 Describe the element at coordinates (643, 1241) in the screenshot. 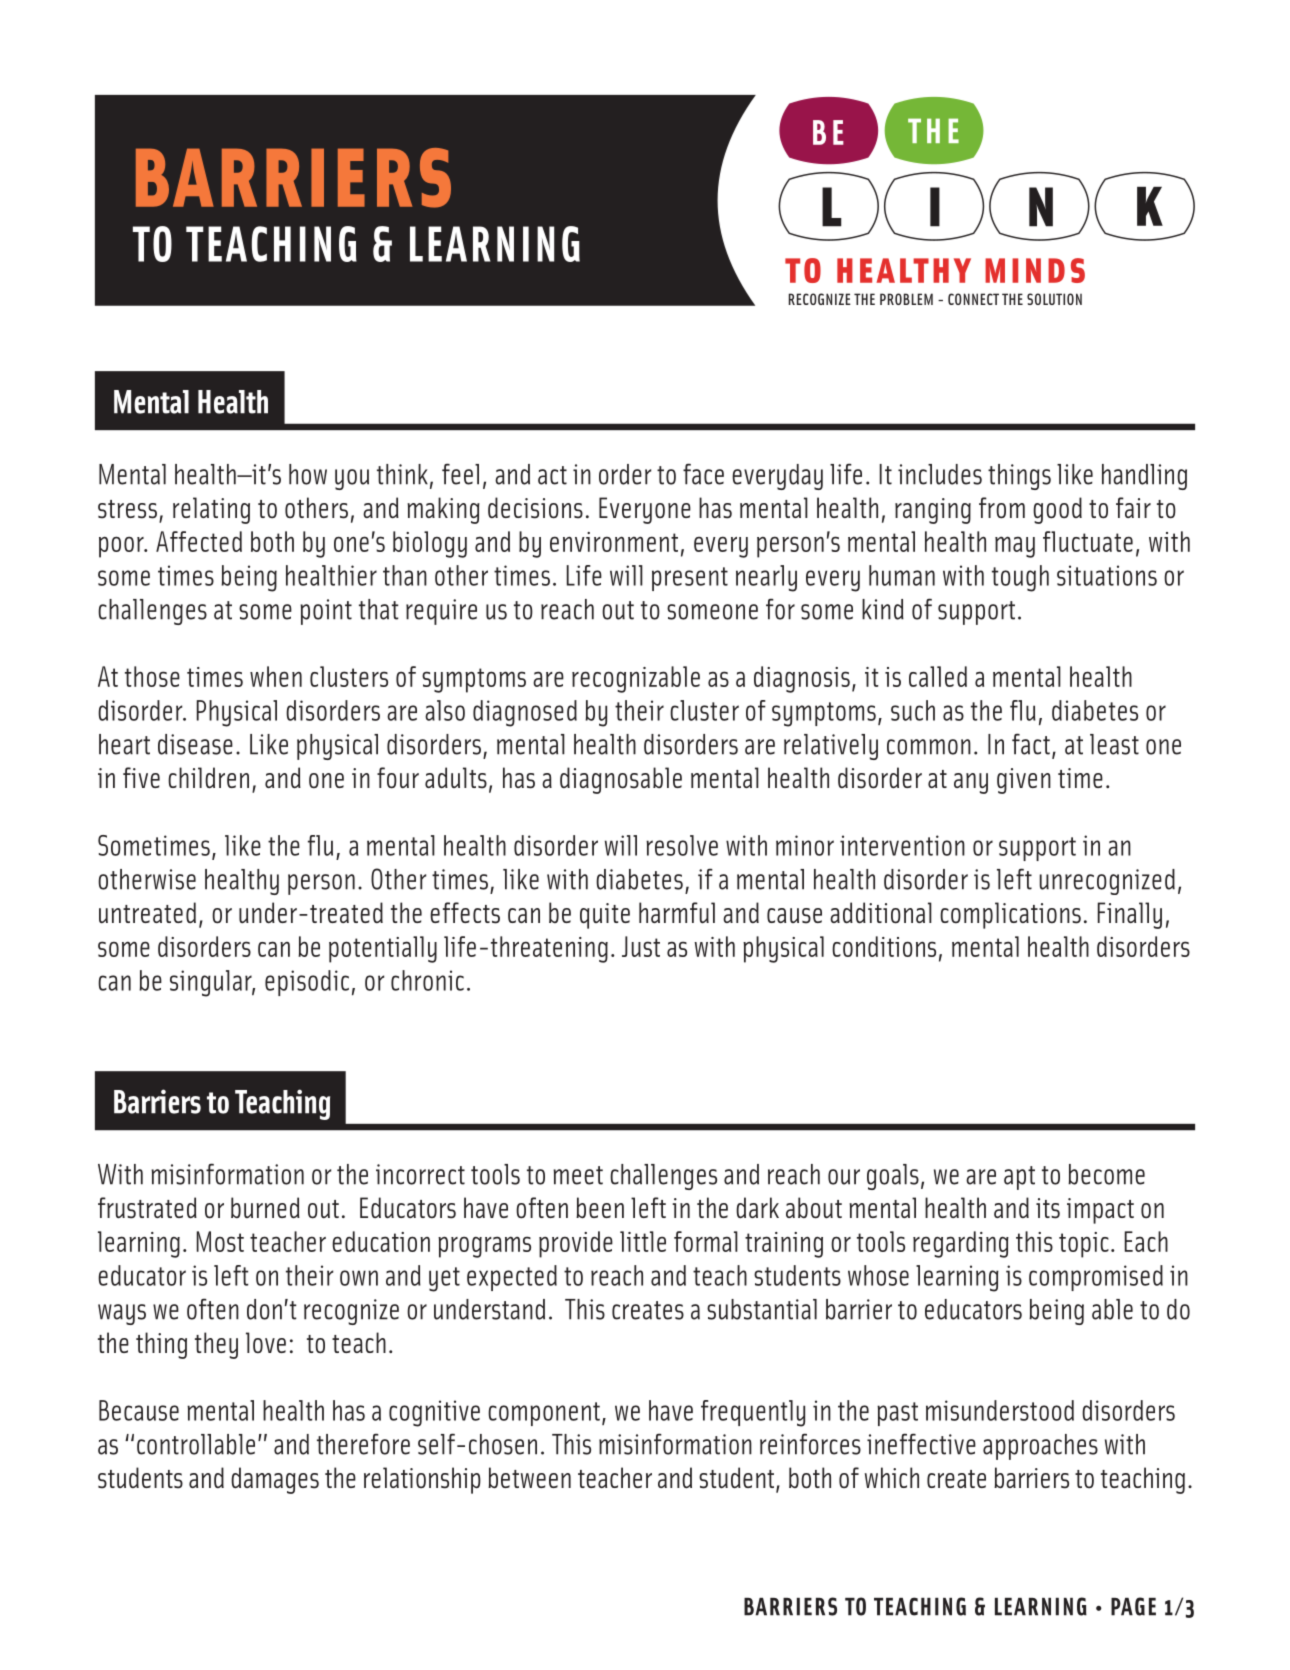

I see `little` at that location.
